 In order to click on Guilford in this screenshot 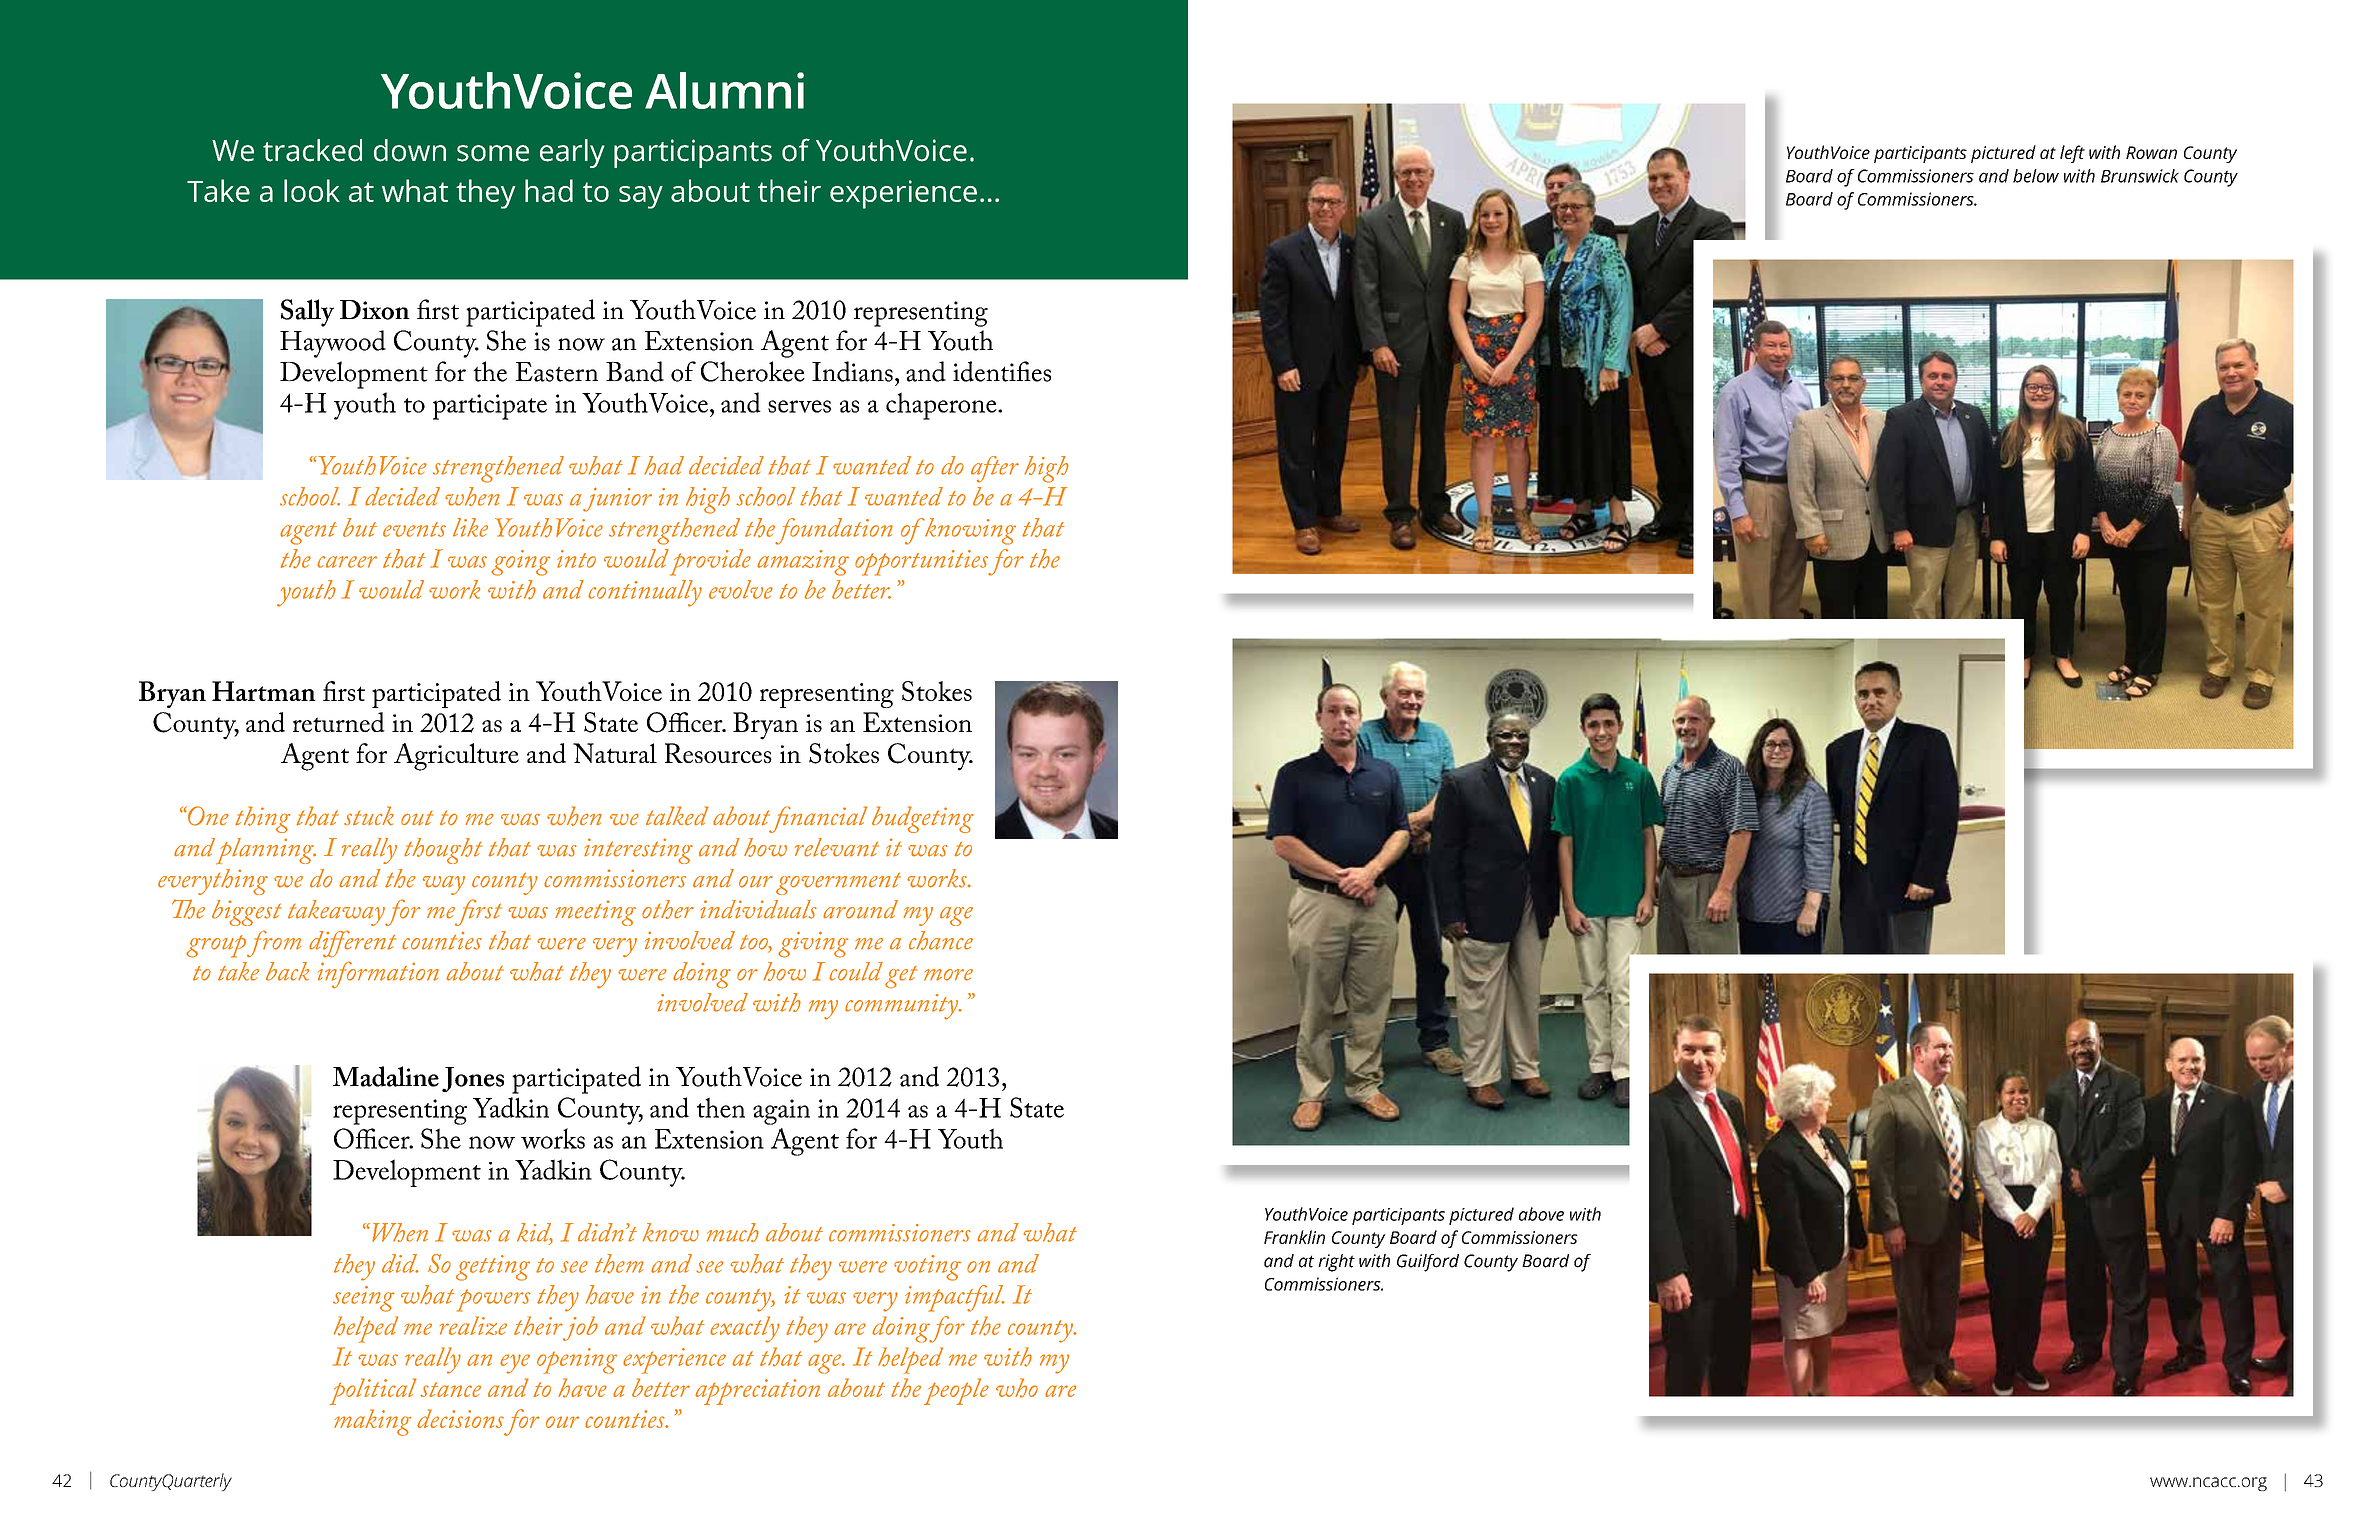, I will do `click(1428, 1263)`.
